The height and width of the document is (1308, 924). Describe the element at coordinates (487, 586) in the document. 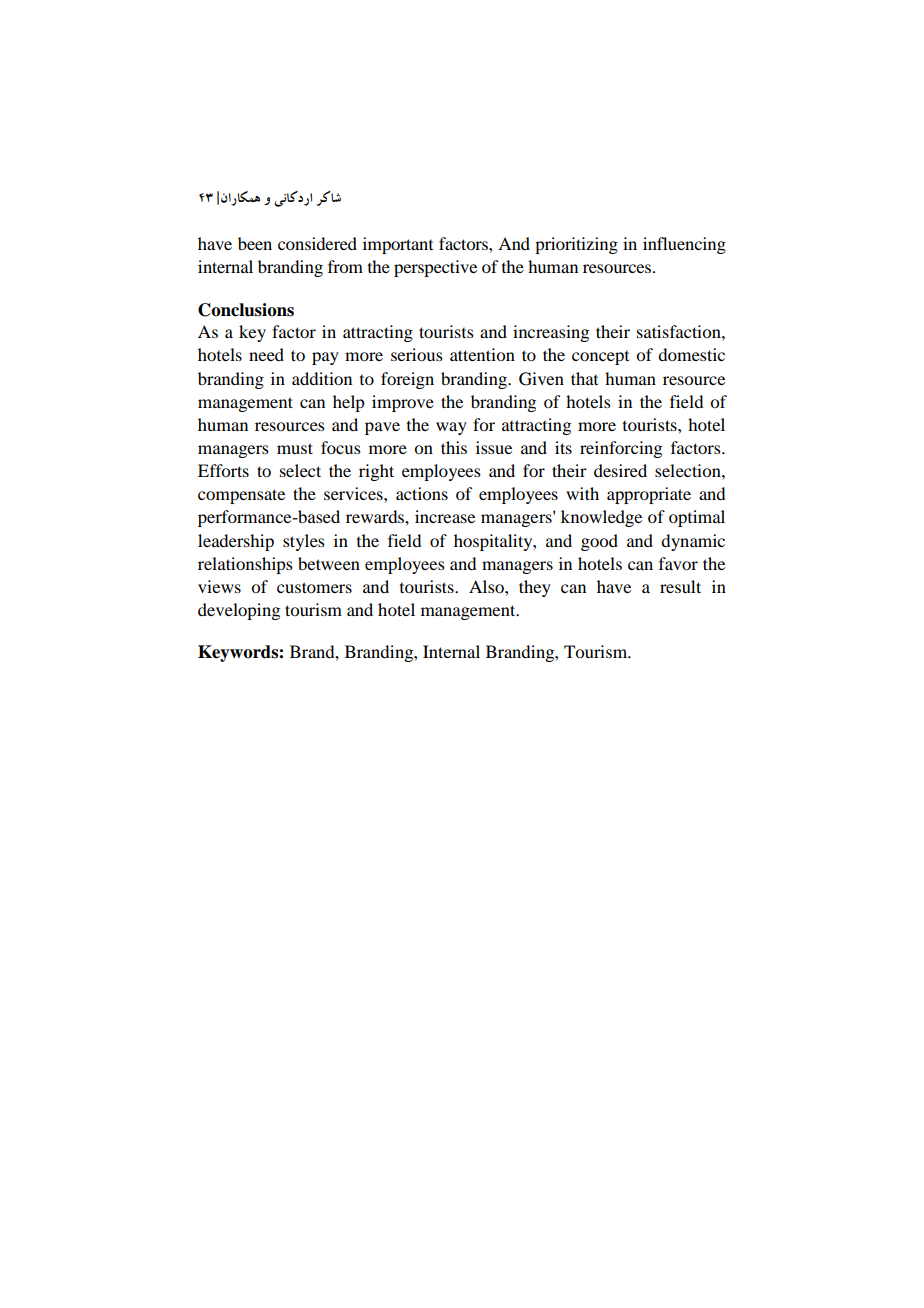

I see `Also` at that location.
